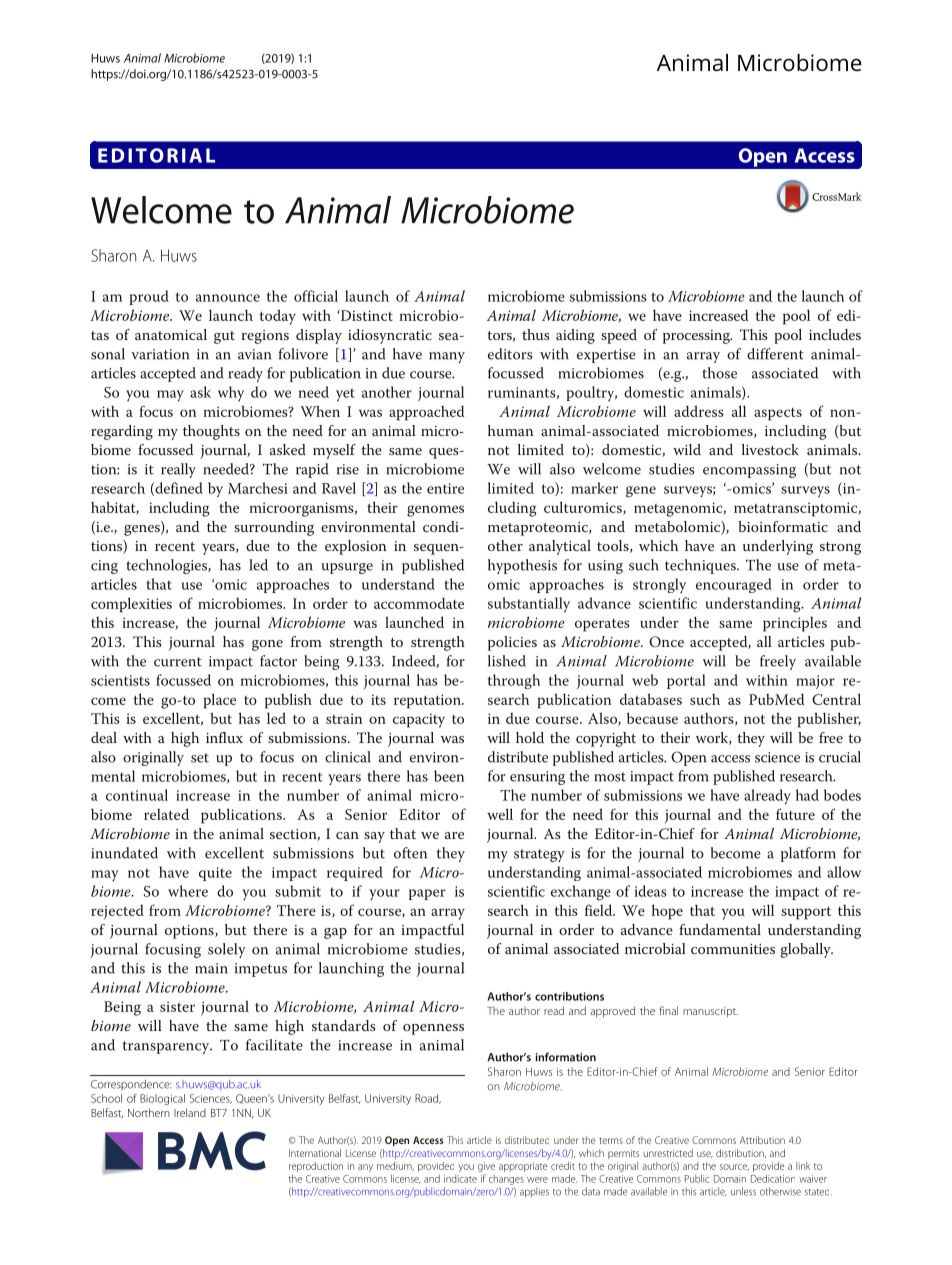  I want to click on surrounding, so click(274, 528).
